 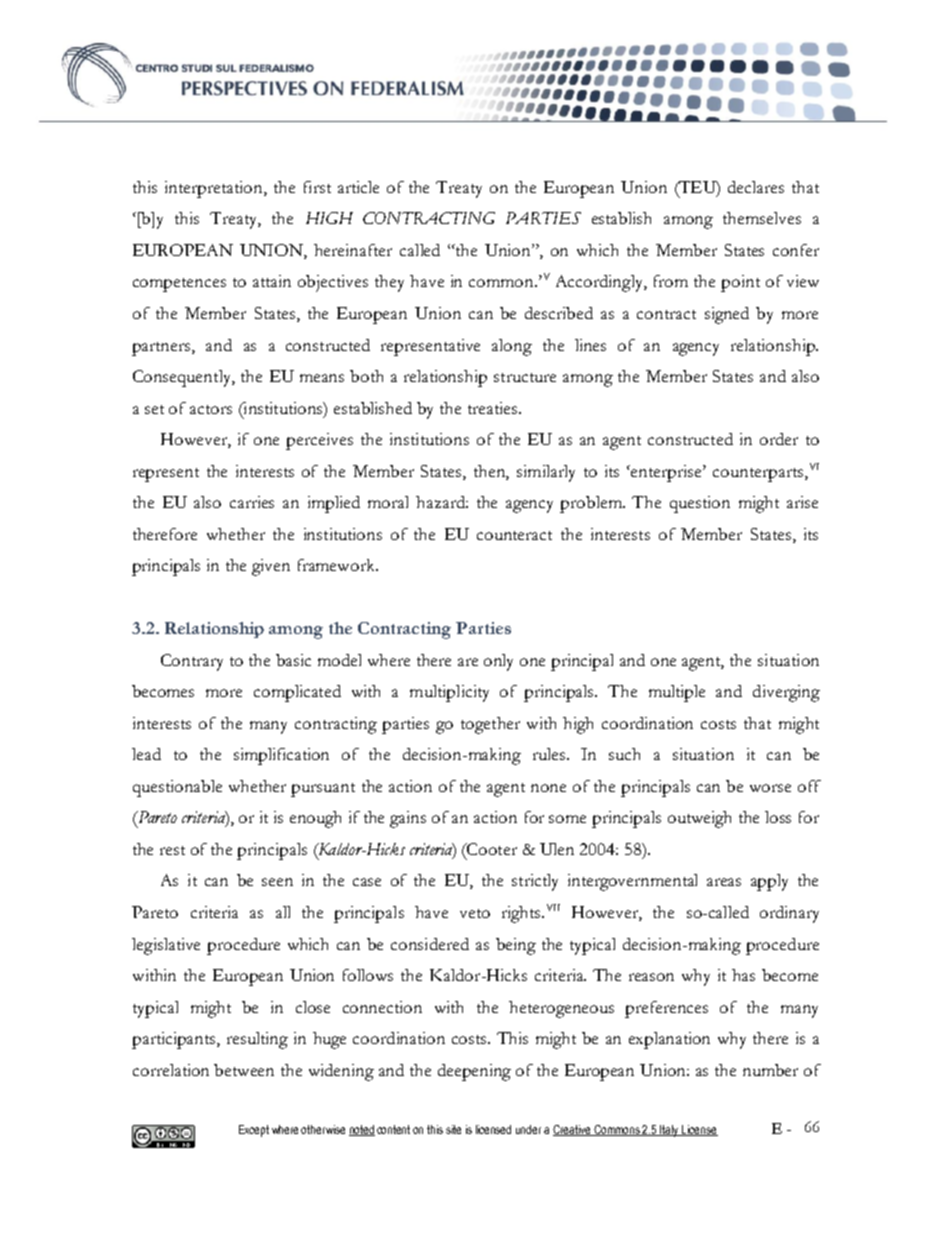 I want to click on counteract, so click(x=514, y=535).
